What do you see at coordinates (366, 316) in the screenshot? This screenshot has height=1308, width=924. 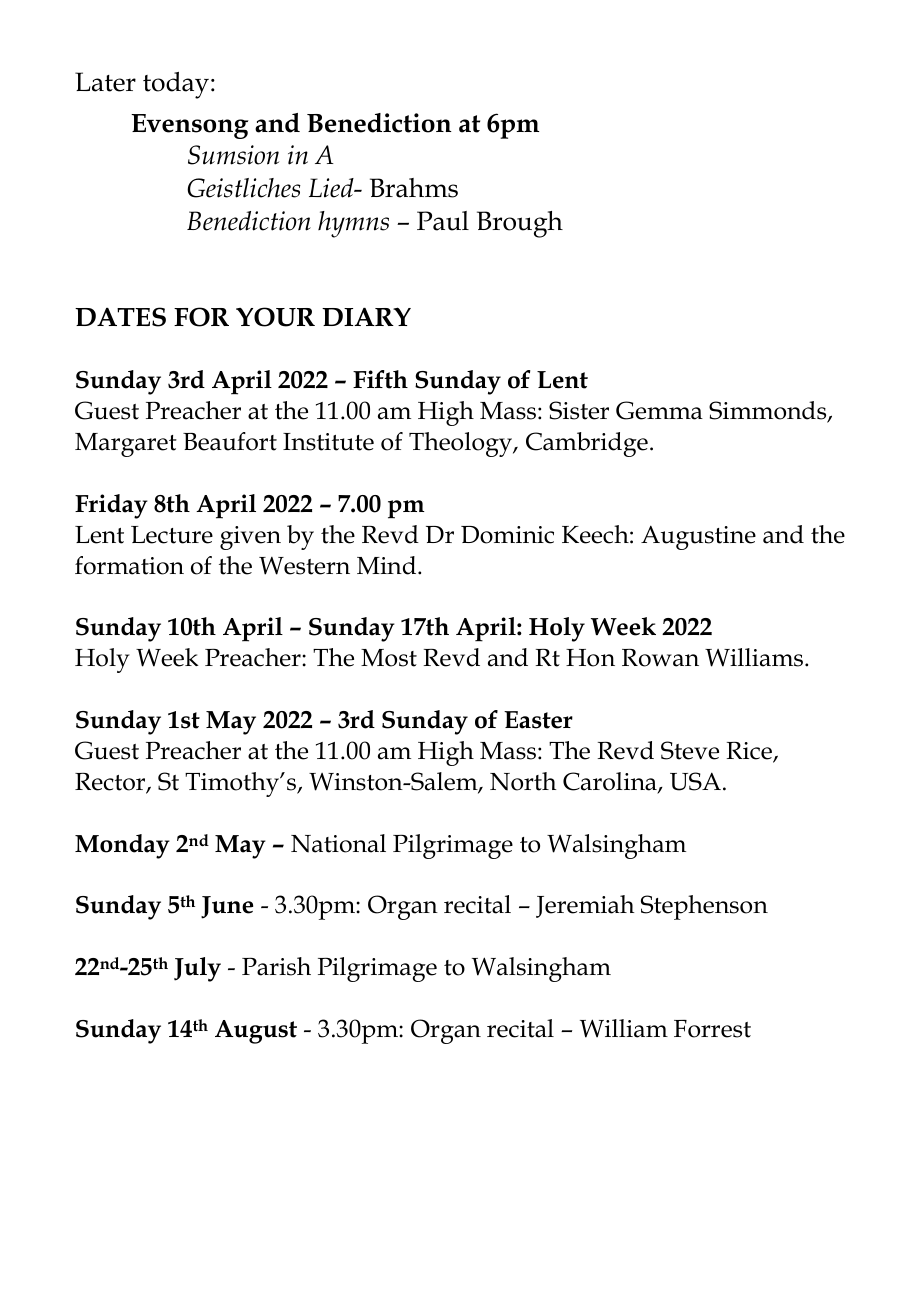 I see `DIARY` at bounding box center [366, 316].
